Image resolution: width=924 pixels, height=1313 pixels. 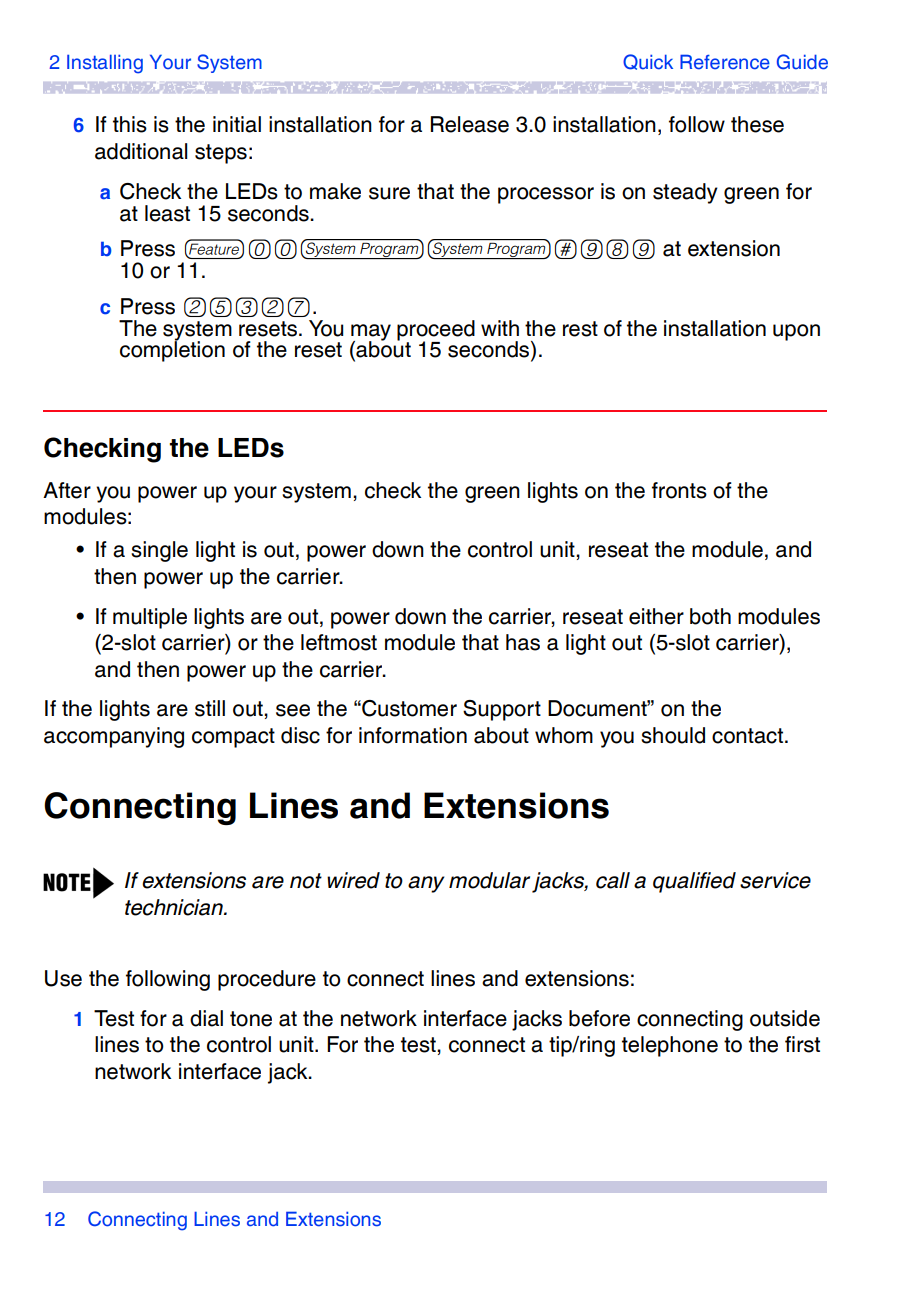 What do you see at coordinates (206, 1018) in the document?
I see `dial` at bounding box center [206, 1018].
